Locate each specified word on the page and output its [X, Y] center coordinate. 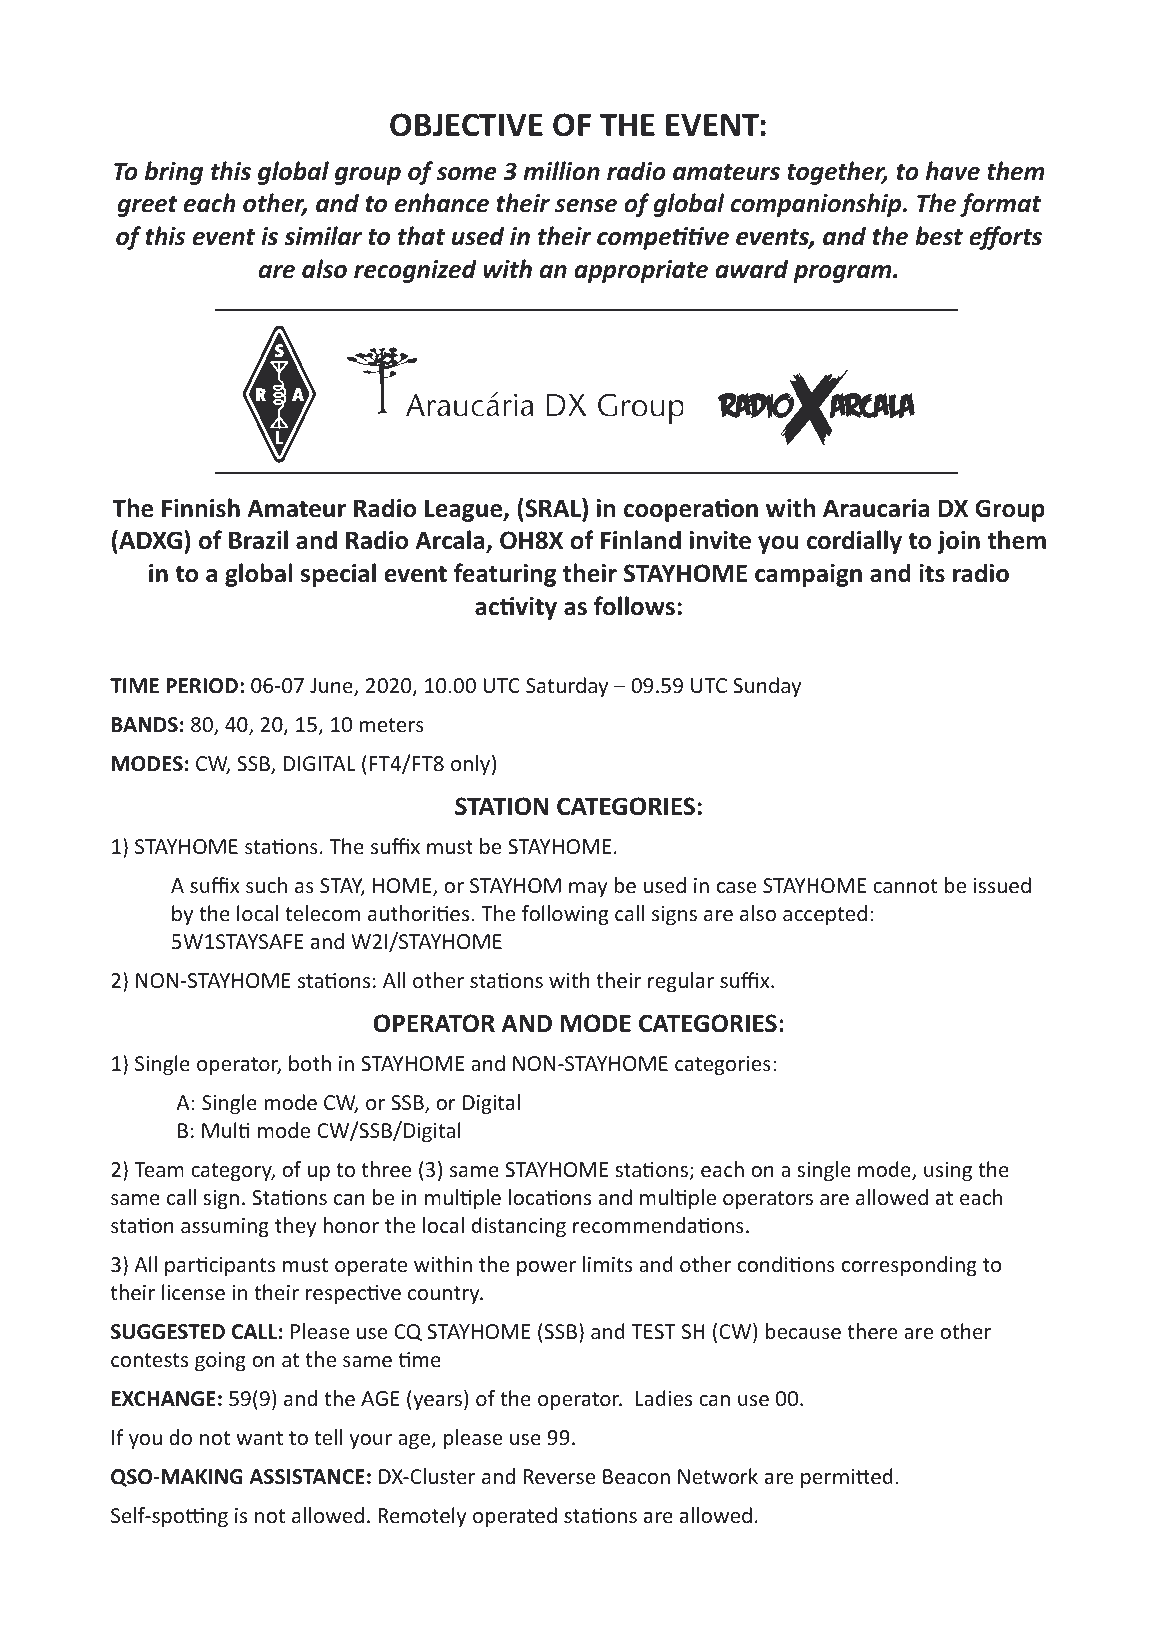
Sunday [767, 687]
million [561, 171]
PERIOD [202, 686]
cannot [905, 886]
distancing [519, 1227]
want [259, 1438]
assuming [225, 1227]
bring [174, 173]
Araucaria [876, 508]
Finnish [201, 508]
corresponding [909, 1266]
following [565, 915]
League [465, 510]
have [953, 171]
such [266, 885]
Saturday [567, 687]
